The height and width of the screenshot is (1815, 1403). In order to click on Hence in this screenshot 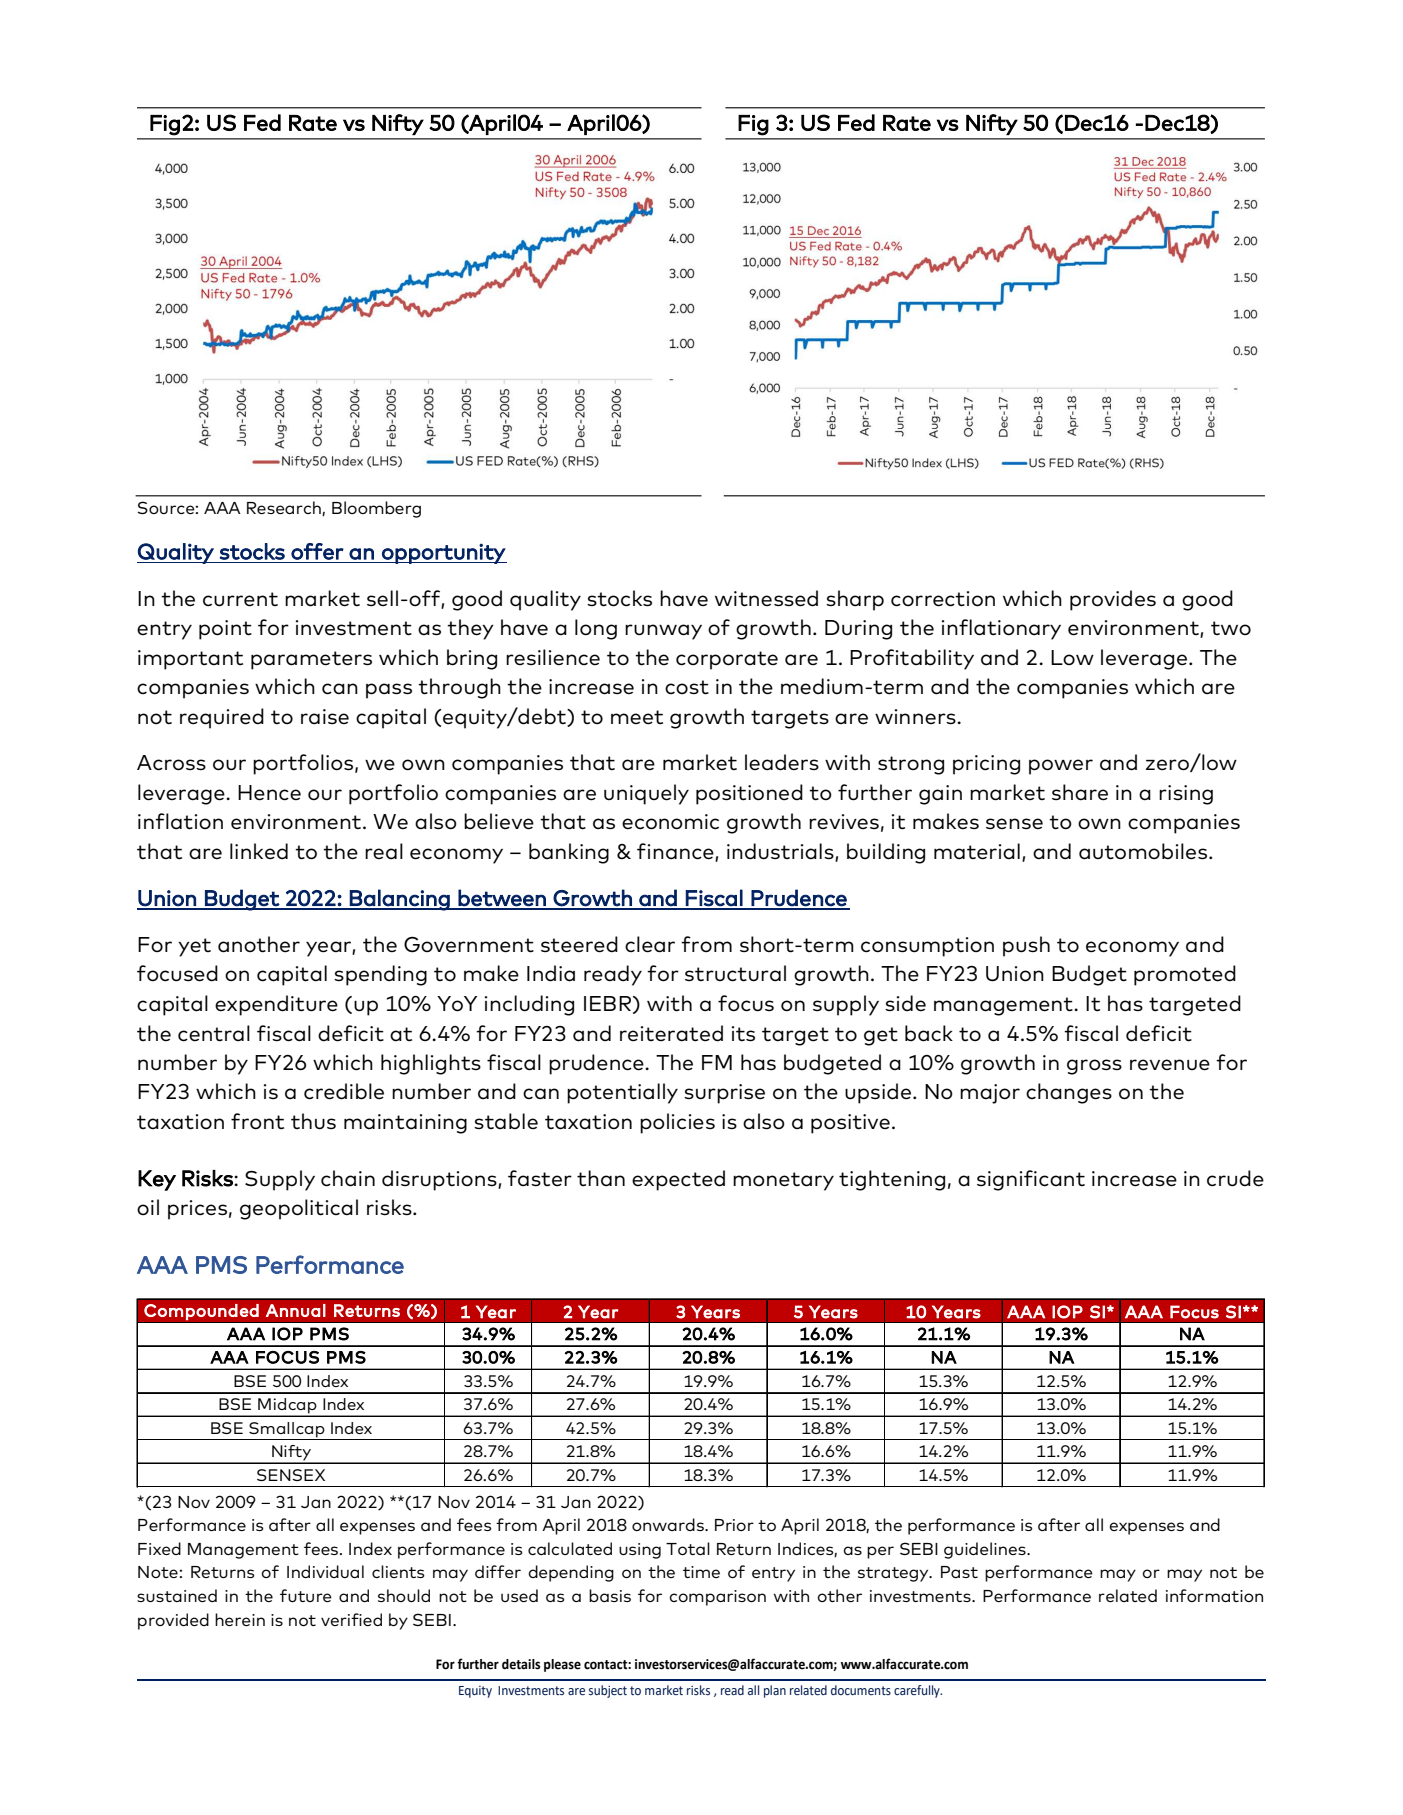, I will do `click(269, 793)`.
